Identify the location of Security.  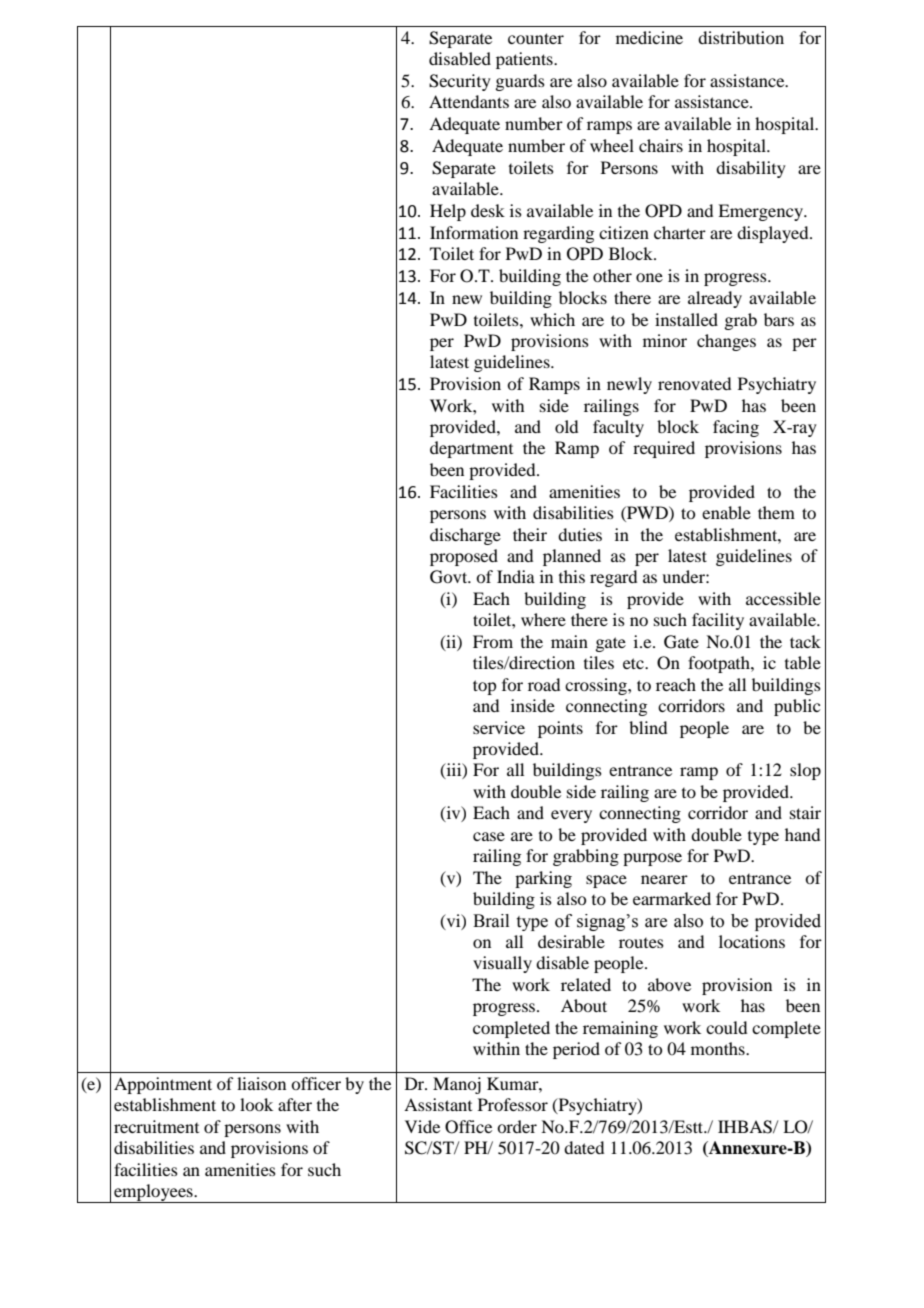
(460, 82).
